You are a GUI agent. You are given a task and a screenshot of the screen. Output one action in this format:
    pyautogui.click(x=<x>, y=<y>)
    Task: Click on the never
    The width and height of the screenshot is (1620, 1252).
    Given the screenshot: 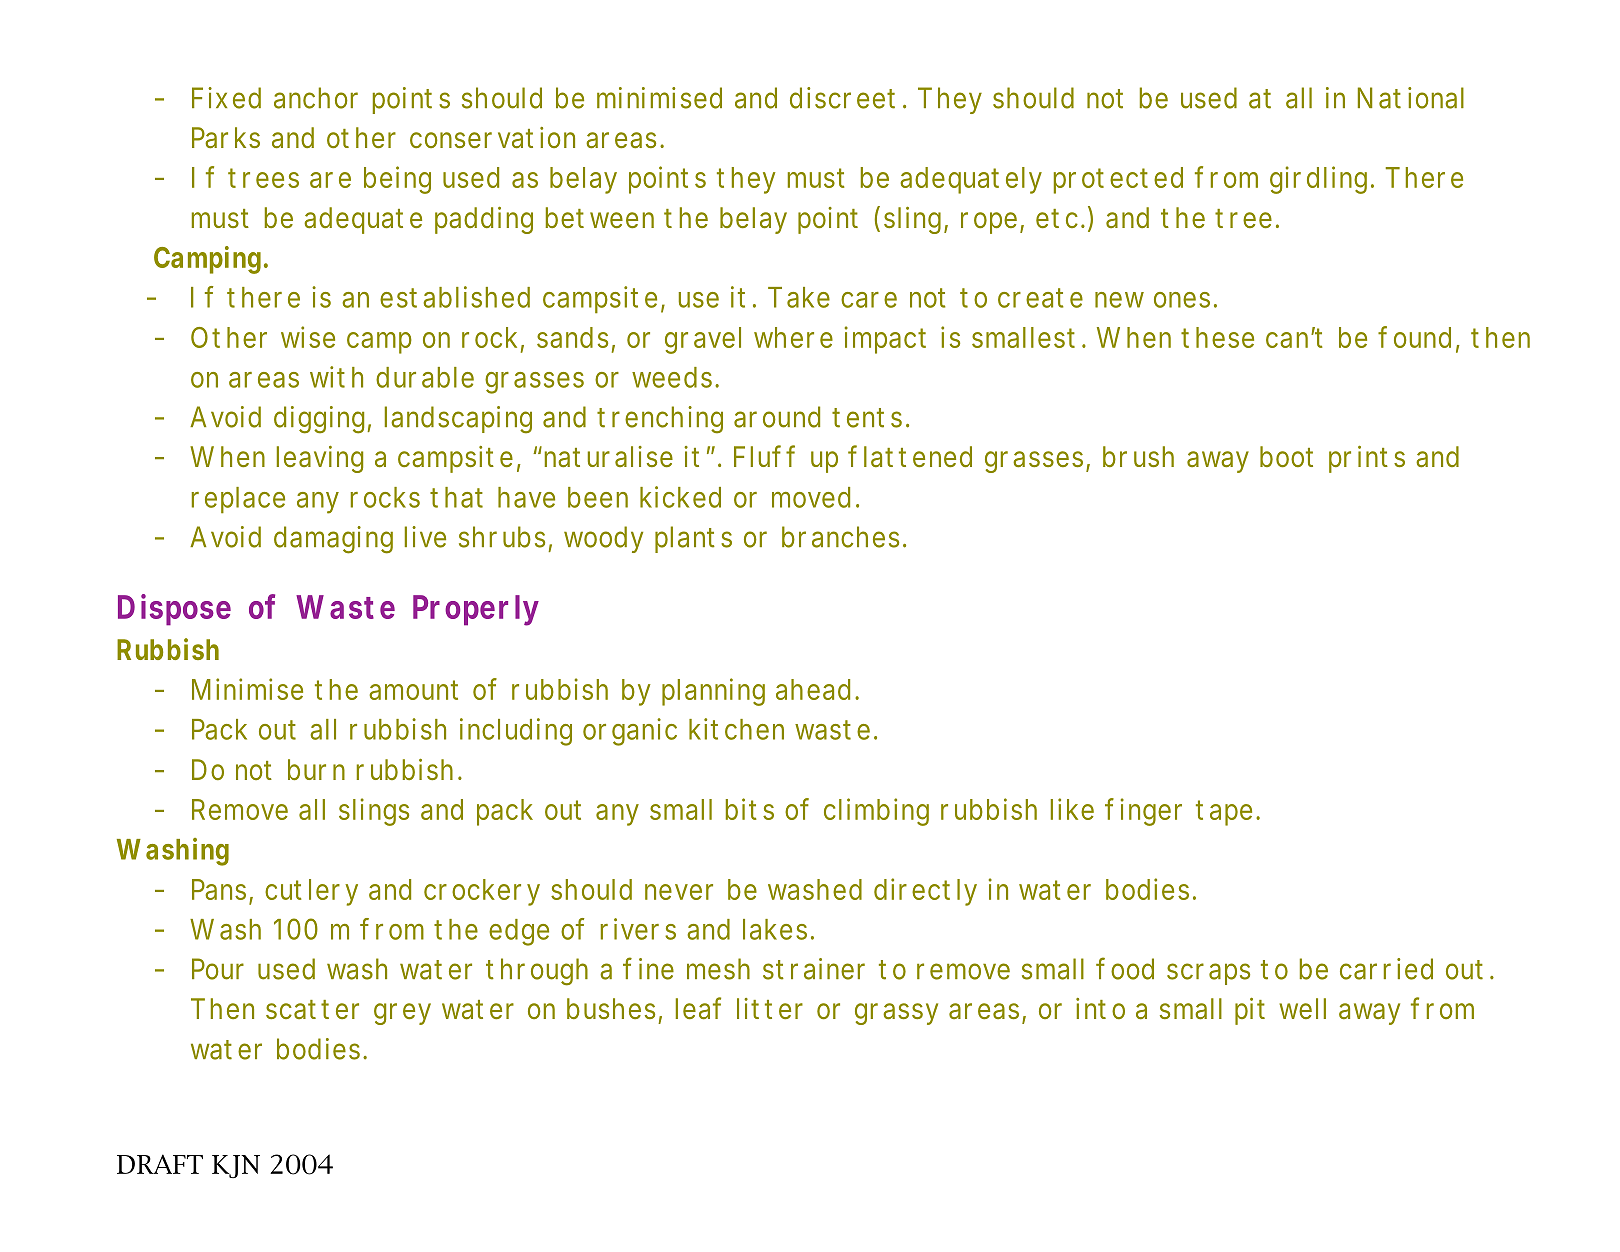 What is the action you would take?
    pyautogui.click(x=679, y=892)
